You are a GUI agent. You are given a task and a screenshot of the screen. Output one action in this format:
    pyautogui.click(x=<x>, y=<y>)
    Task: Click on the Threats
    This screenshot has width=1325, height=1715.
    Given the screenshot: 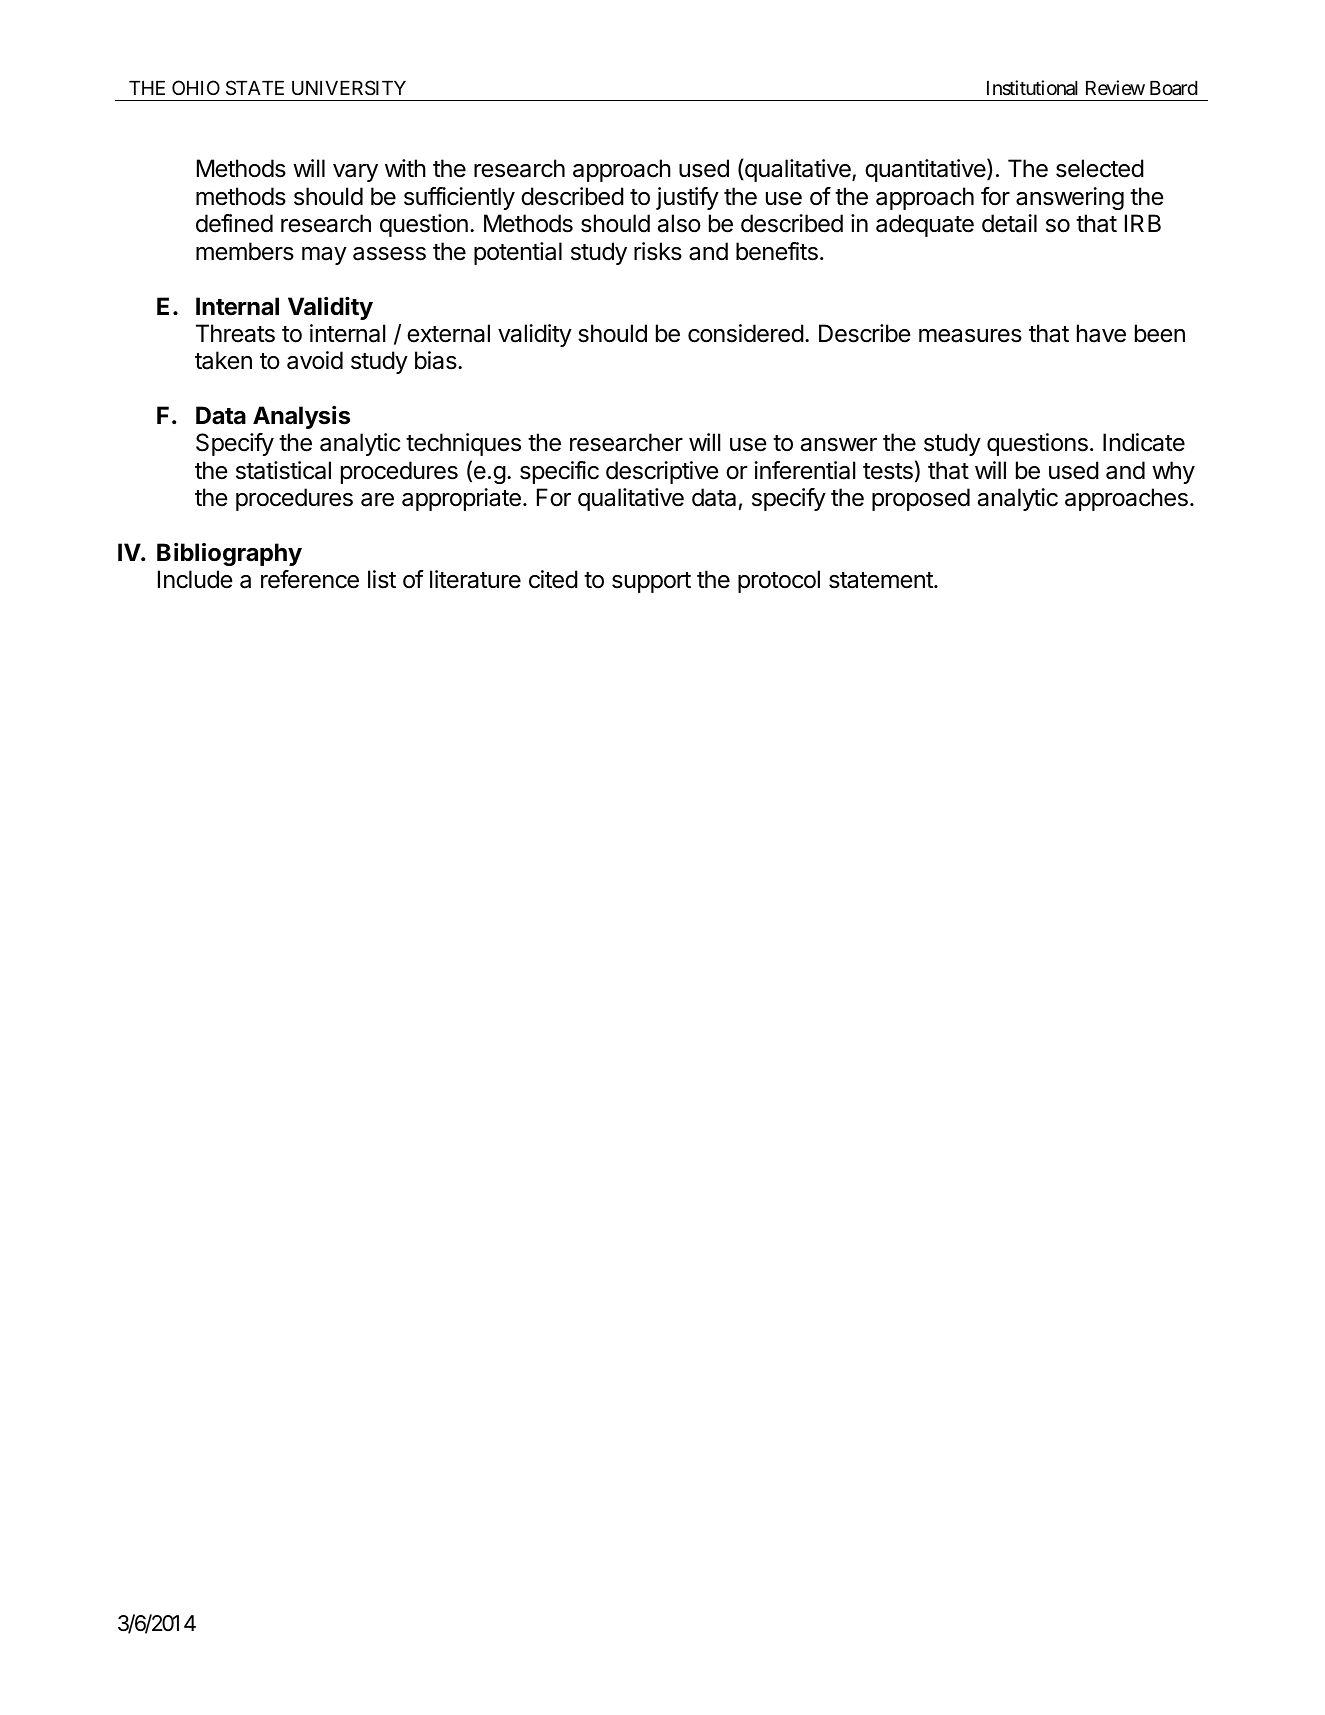 What is the action you would take?
    pyautogui.click(x=235, y=333)
